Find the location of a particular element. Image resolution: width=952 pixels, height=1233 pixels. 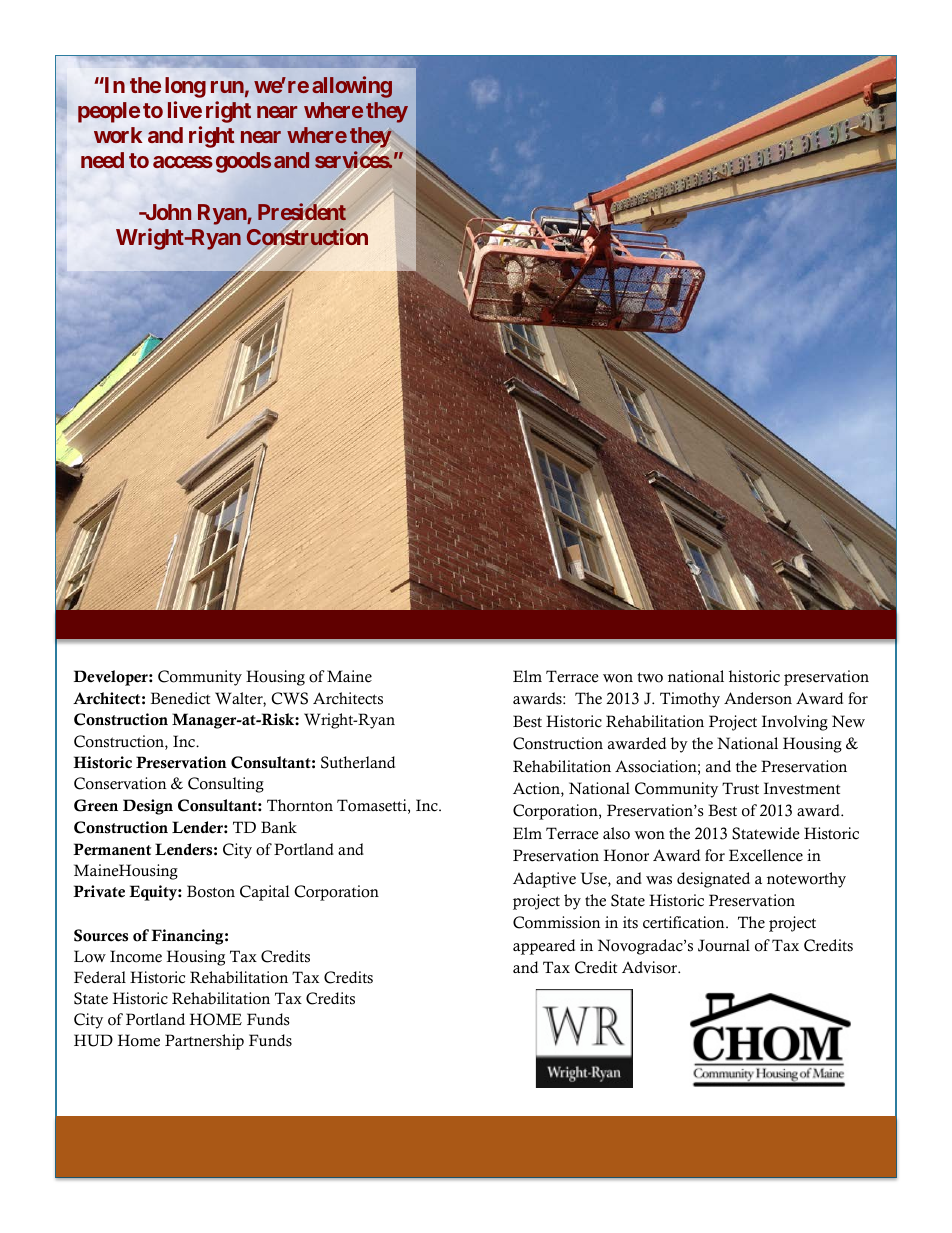

Partnership is located at coordinates (204, 1042).
